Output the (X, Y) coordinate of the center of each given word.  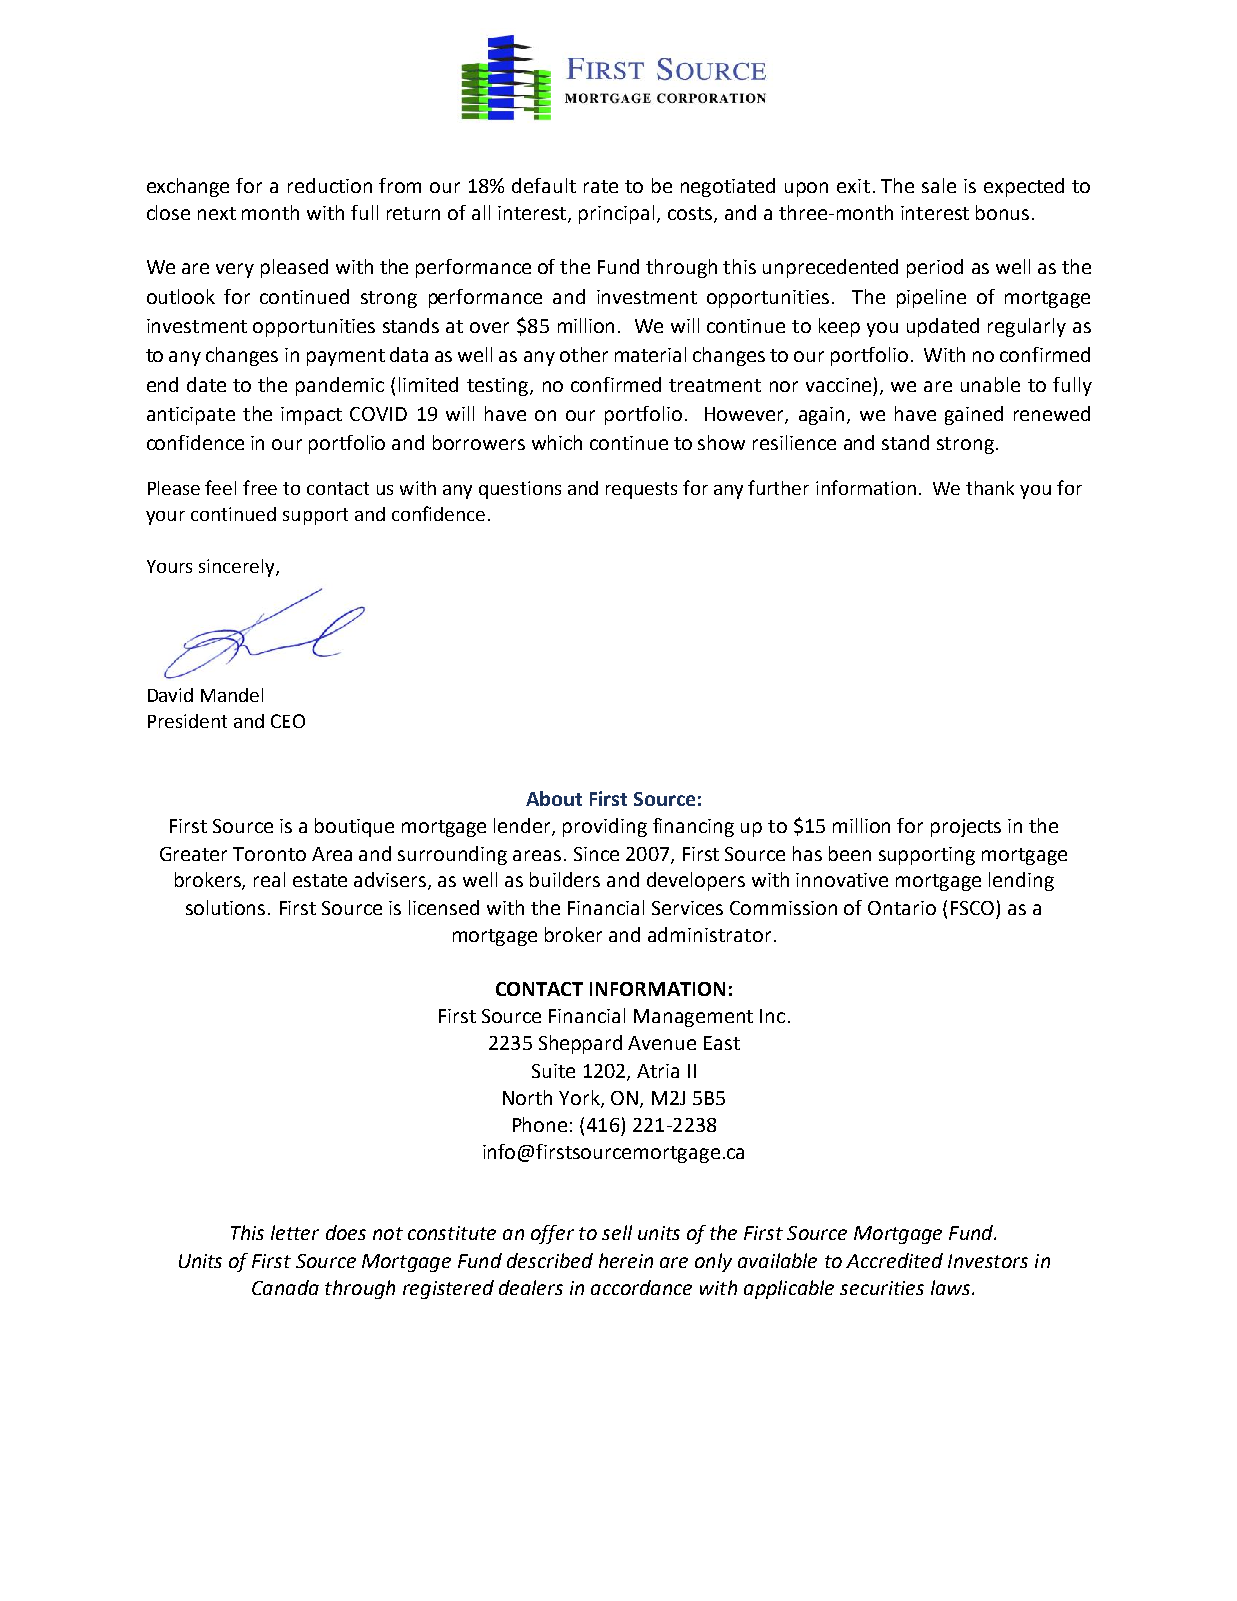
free (260, 487)
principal (616, 214)
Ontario (902, 908)
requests (641, 490)
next (217, 213)
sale (939, 185)
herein (626, 1260)
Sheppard (580, 1044)
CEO (288, 721)
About (554, 798)
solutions (225, 907)
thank (990, 488)
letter (295, 1232)
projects (966, 828)
